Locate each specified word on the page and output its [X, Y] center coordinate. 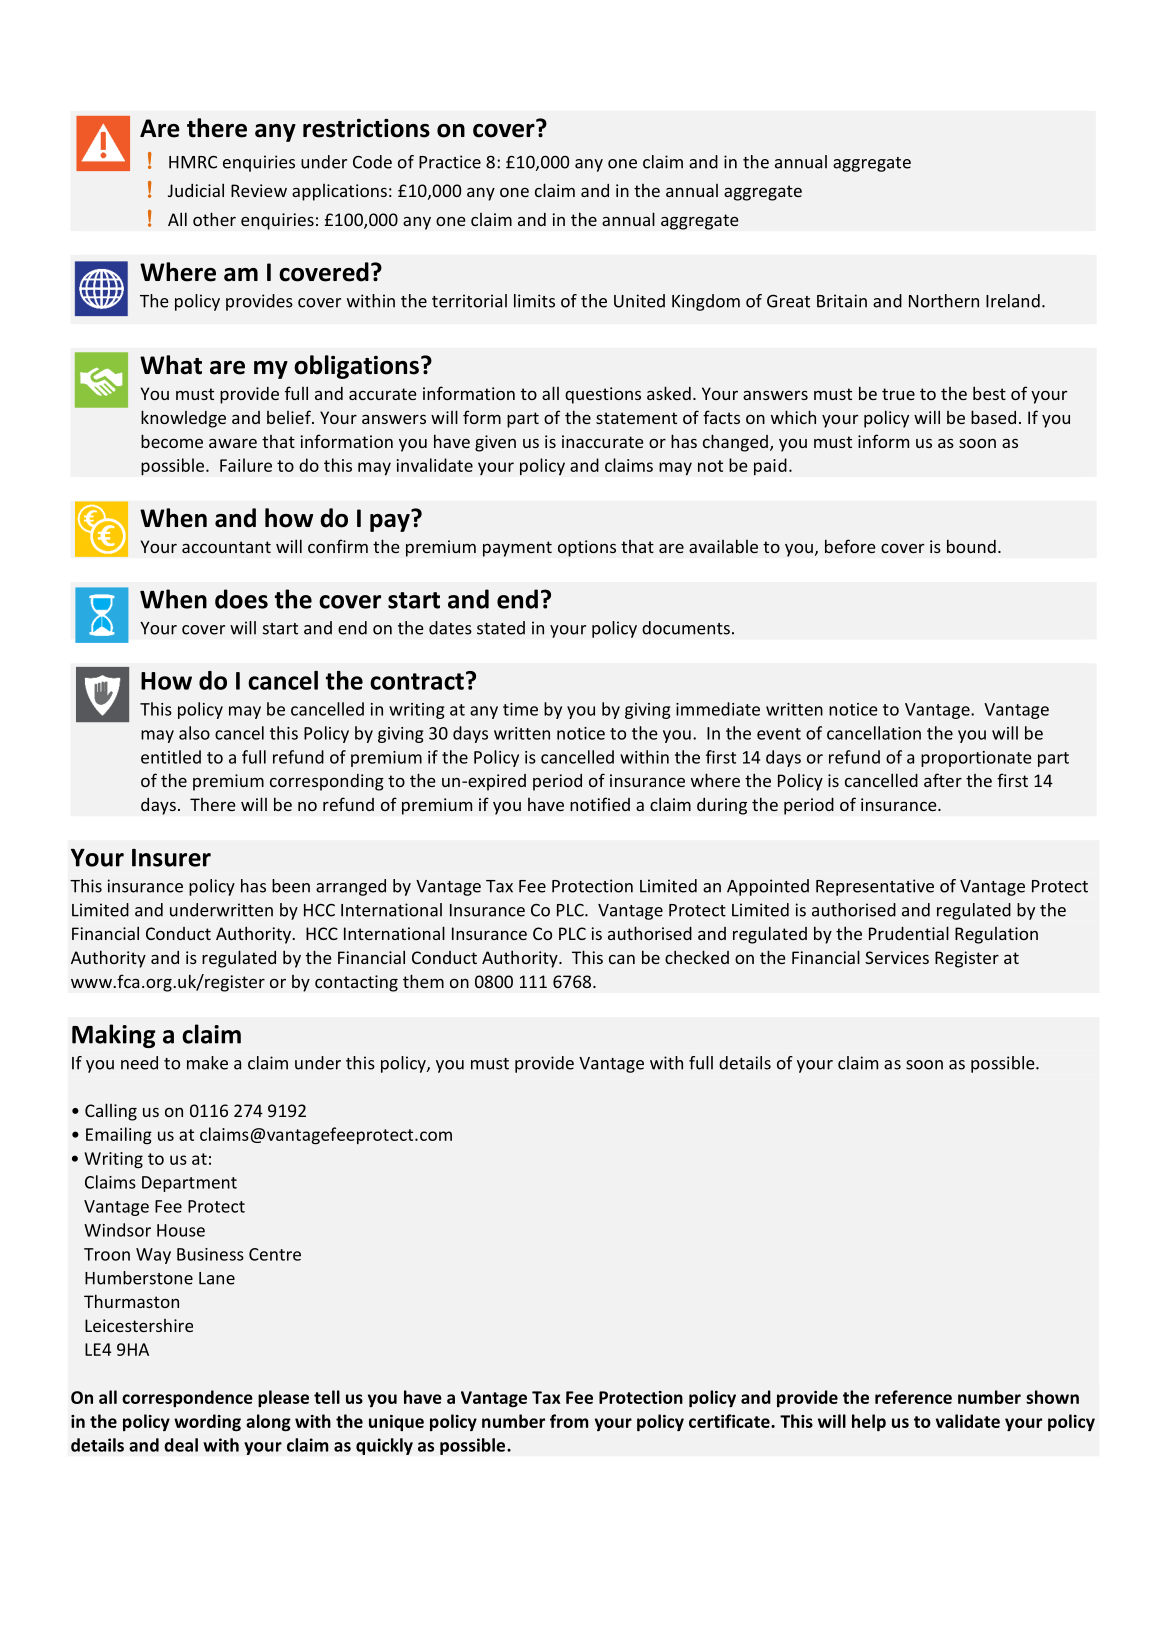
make [207, 1063]
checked [697, 957]
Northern [944, 301]
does [241, 599]
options [587, 548]
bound [971, 546]
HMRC [193, 162]
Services [897, 957]
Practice [450, 162]
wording [207, 1423]
